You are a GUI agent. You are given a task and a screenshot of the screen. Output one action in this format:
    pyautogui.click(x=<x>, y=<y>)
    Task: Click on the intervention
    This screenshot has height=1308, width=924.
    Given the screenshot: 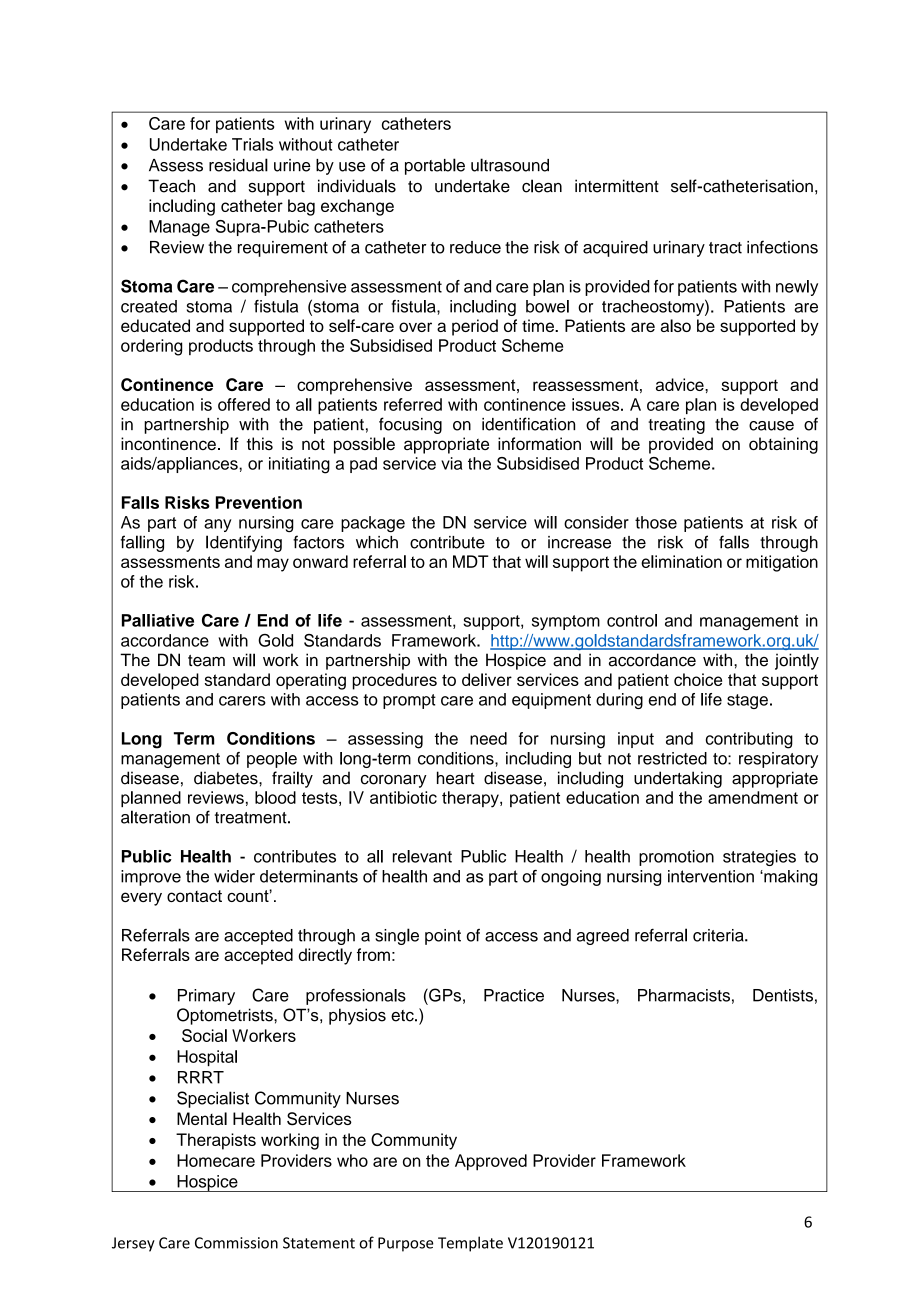 What is the action you would take?
    pyautogui.click(x=711, y=876)
